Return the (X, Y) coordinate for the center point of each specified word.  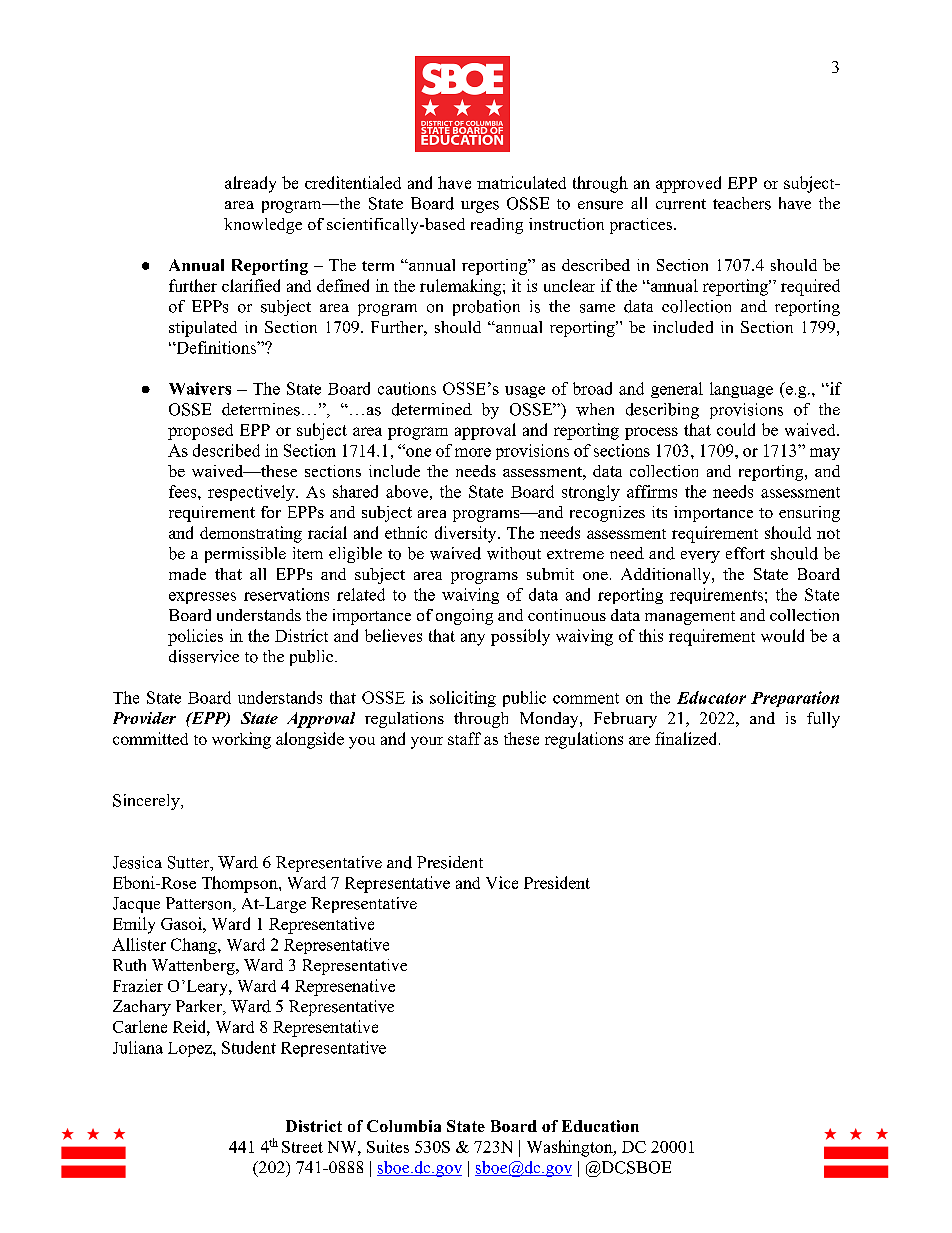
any (473, 639)
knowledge (263, 226)
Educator (711, 697)
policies (195, 637)
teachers (742, 203)
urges (480, 207)
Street (302, 1147)
